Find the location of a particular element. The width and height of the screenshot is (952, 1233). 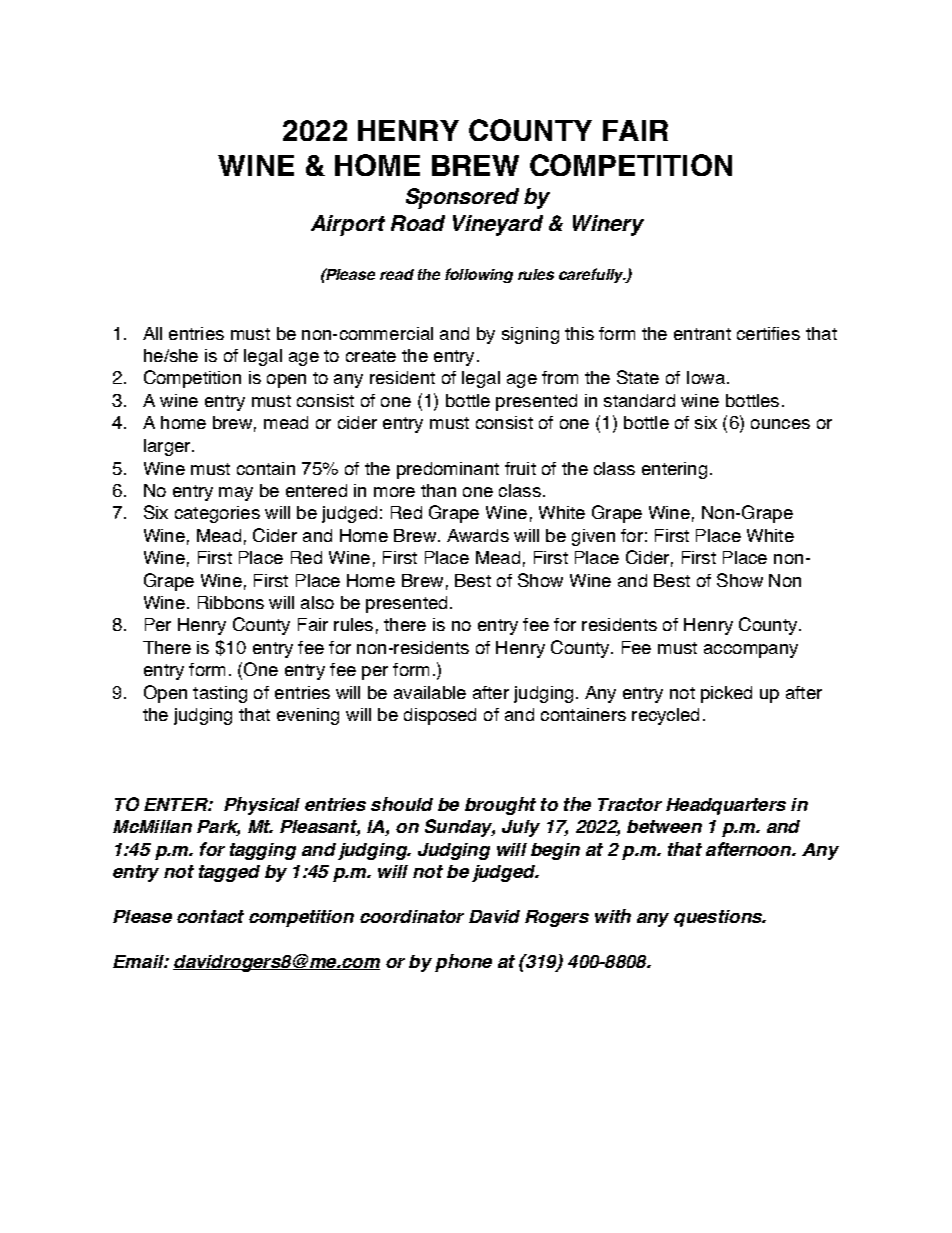

carefully is located at coordinates (592, 275).
